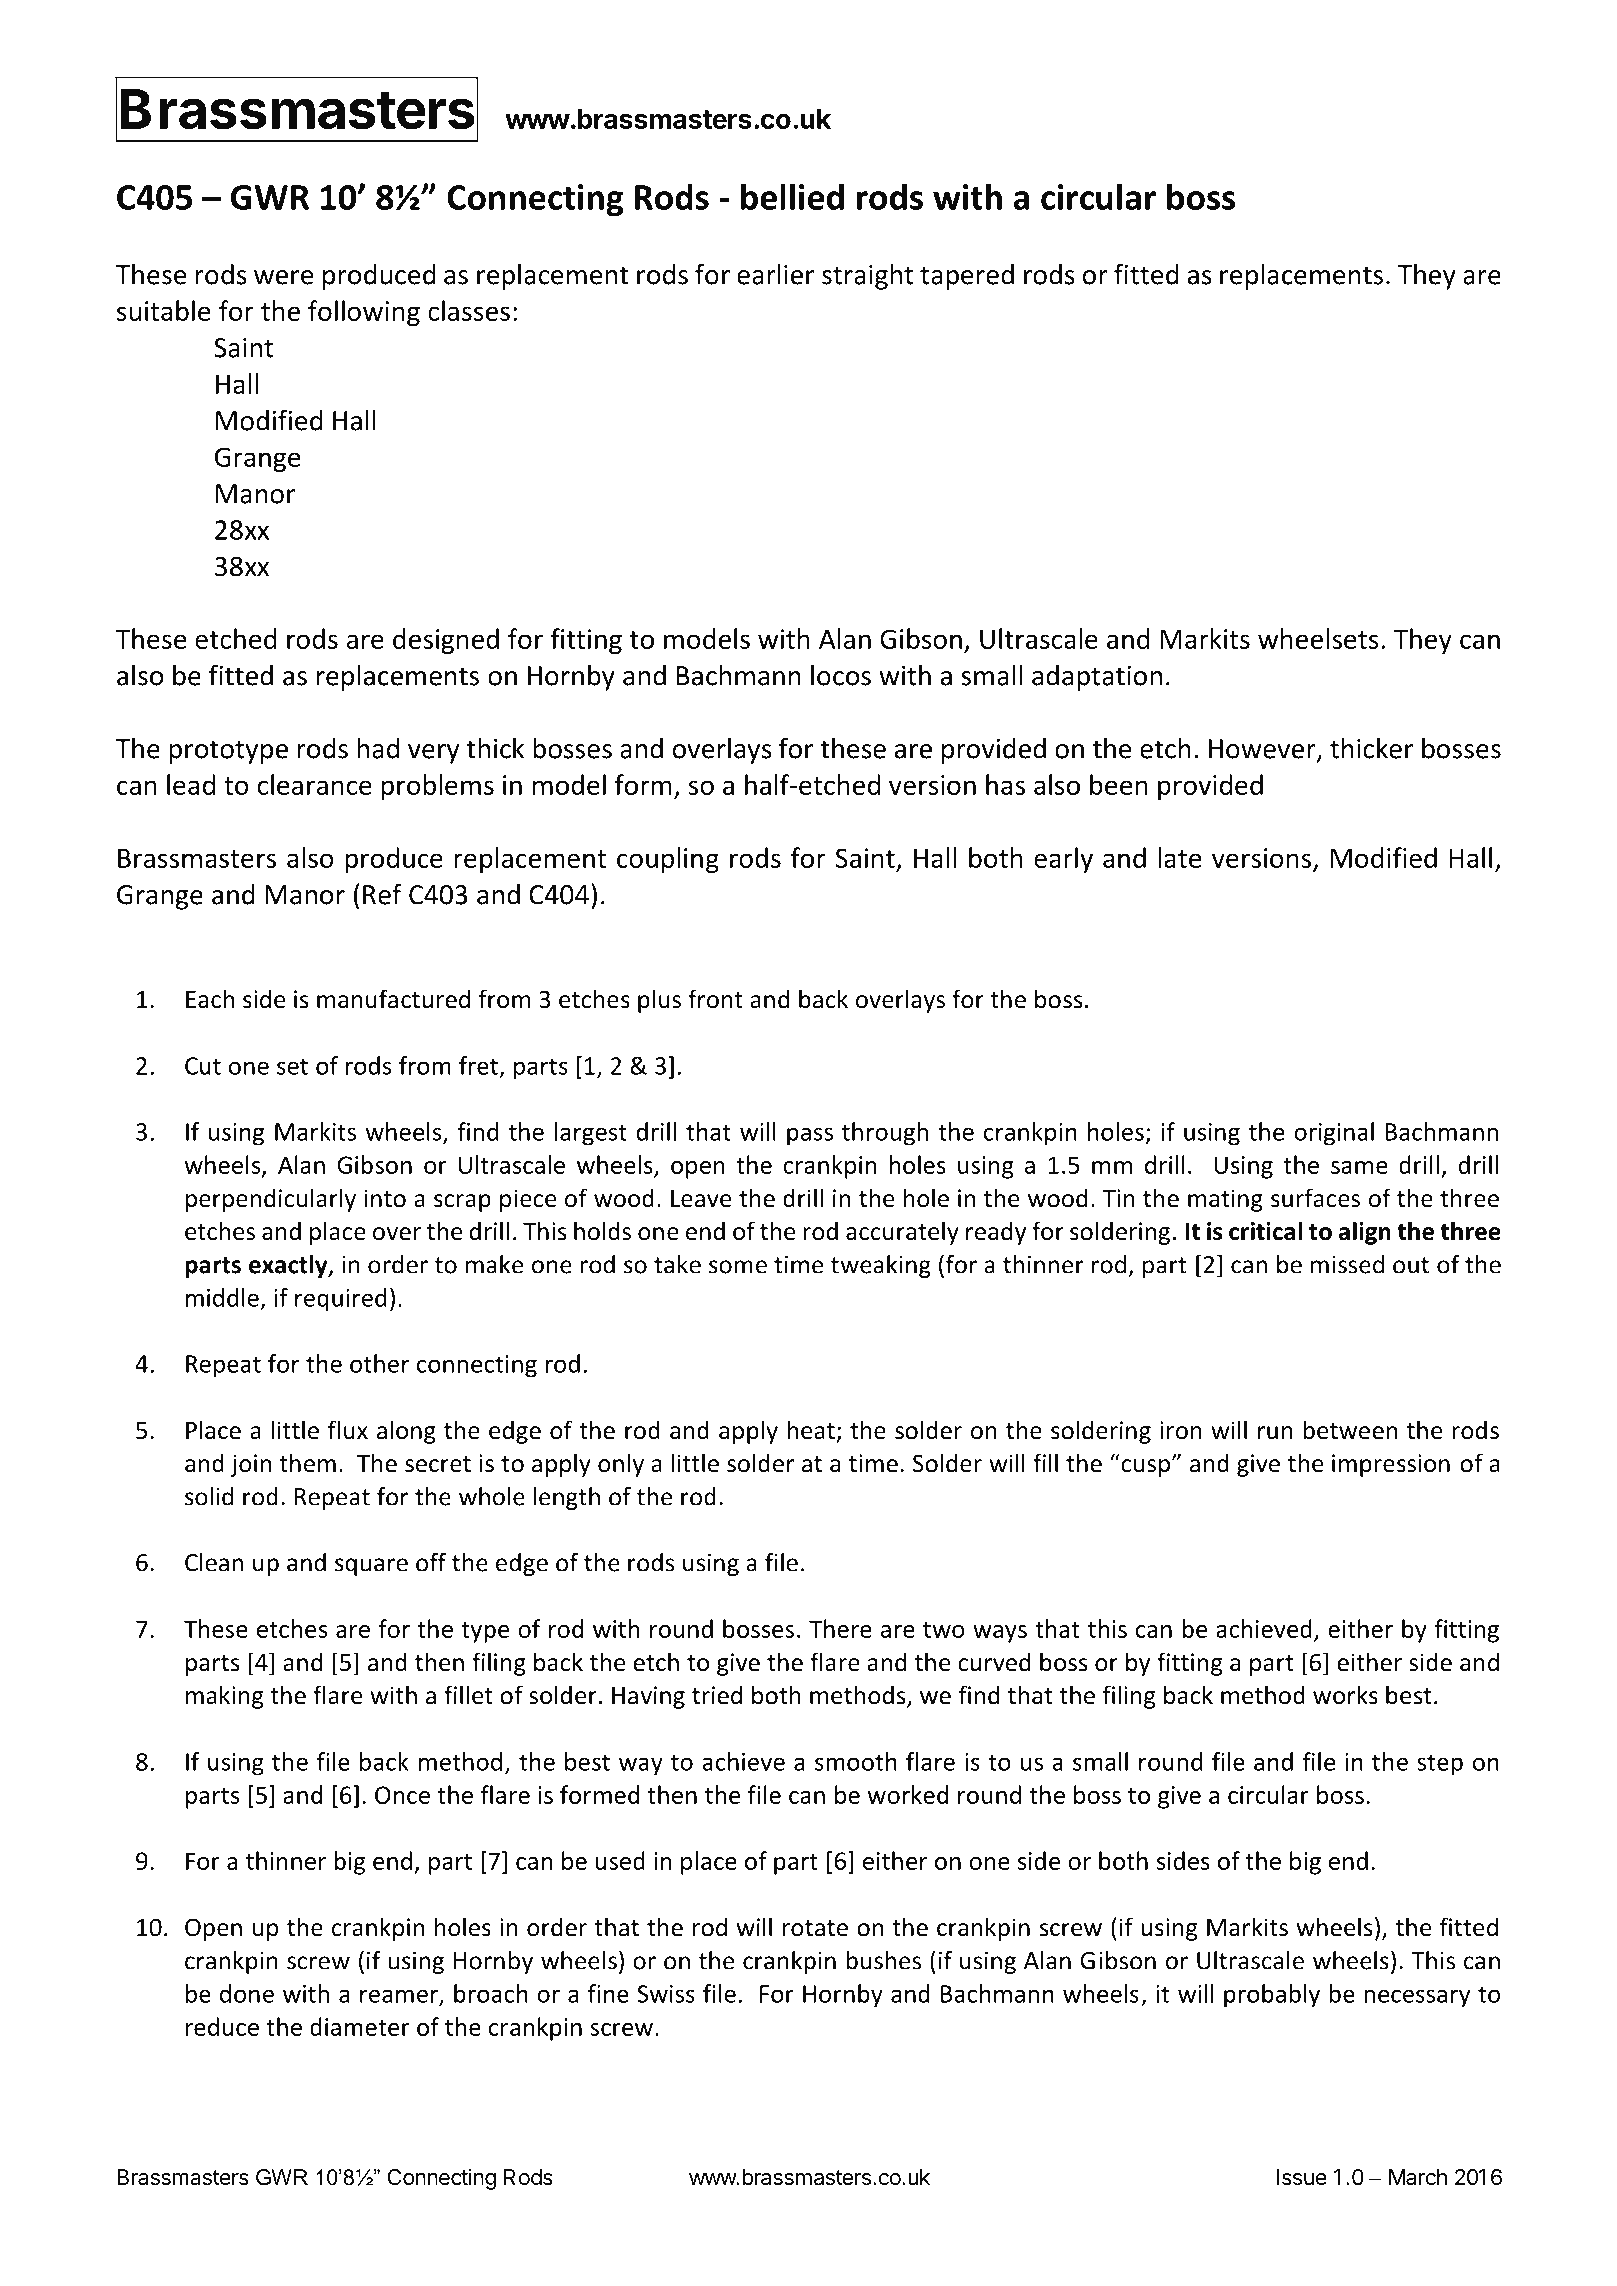  Describe the element at coordinates (668, 860) in the screenshot. I see `coupling` at that location.
